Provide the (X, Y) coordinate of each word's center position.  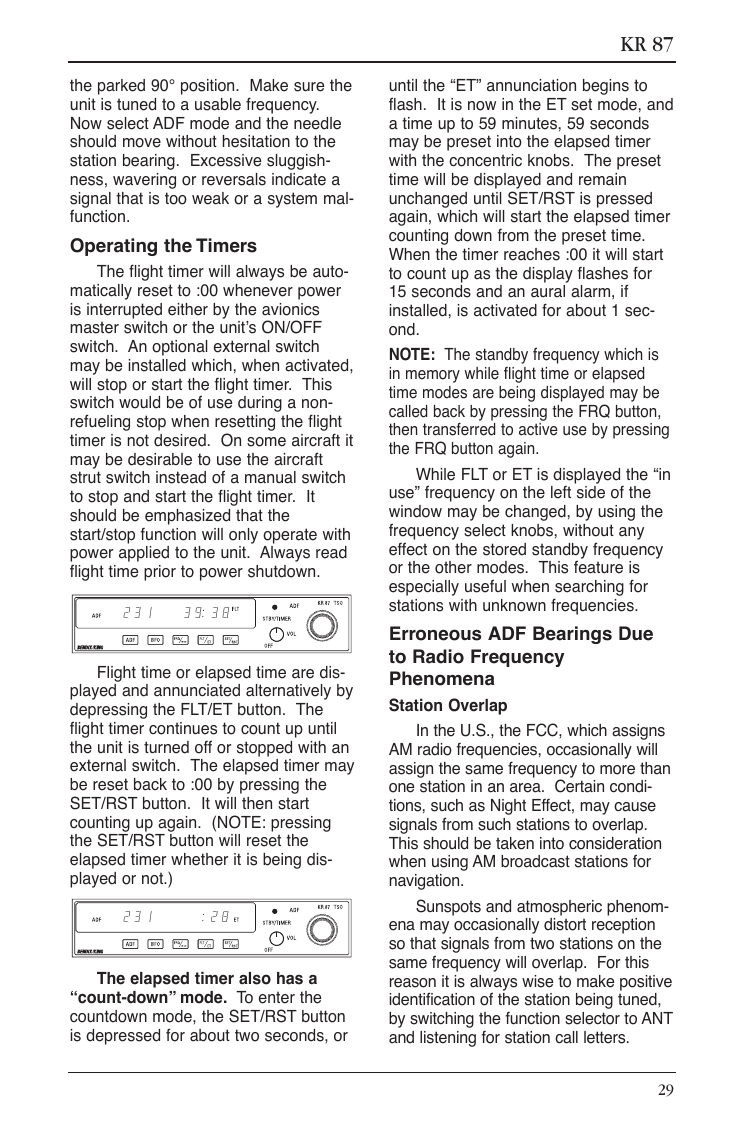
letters (606, 1037)
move (142, 143)
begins (606, 87)
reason (413, 983)
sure (309, 87)
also (255, 978)
